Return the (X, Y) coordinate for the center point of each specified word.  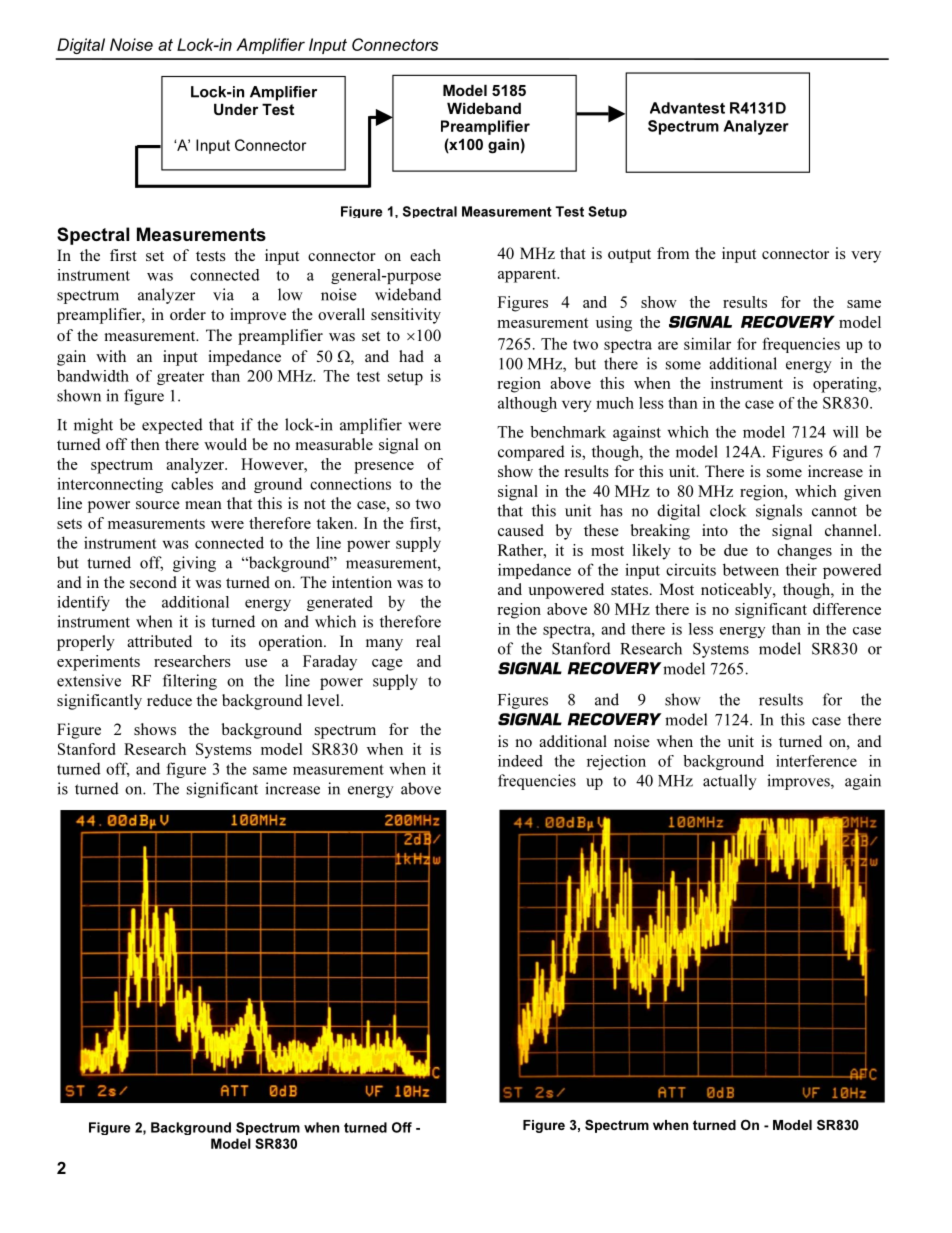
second (153, 582)
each (425, 255)
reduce (169, 700)
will (845, 432)
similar (707, 343)
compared (531, 453)
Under (236, 109)
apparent (528, 276)
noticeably (737, 591)
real (428, 641)
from (673, 253)
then (145, 444)
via (223, 294)
